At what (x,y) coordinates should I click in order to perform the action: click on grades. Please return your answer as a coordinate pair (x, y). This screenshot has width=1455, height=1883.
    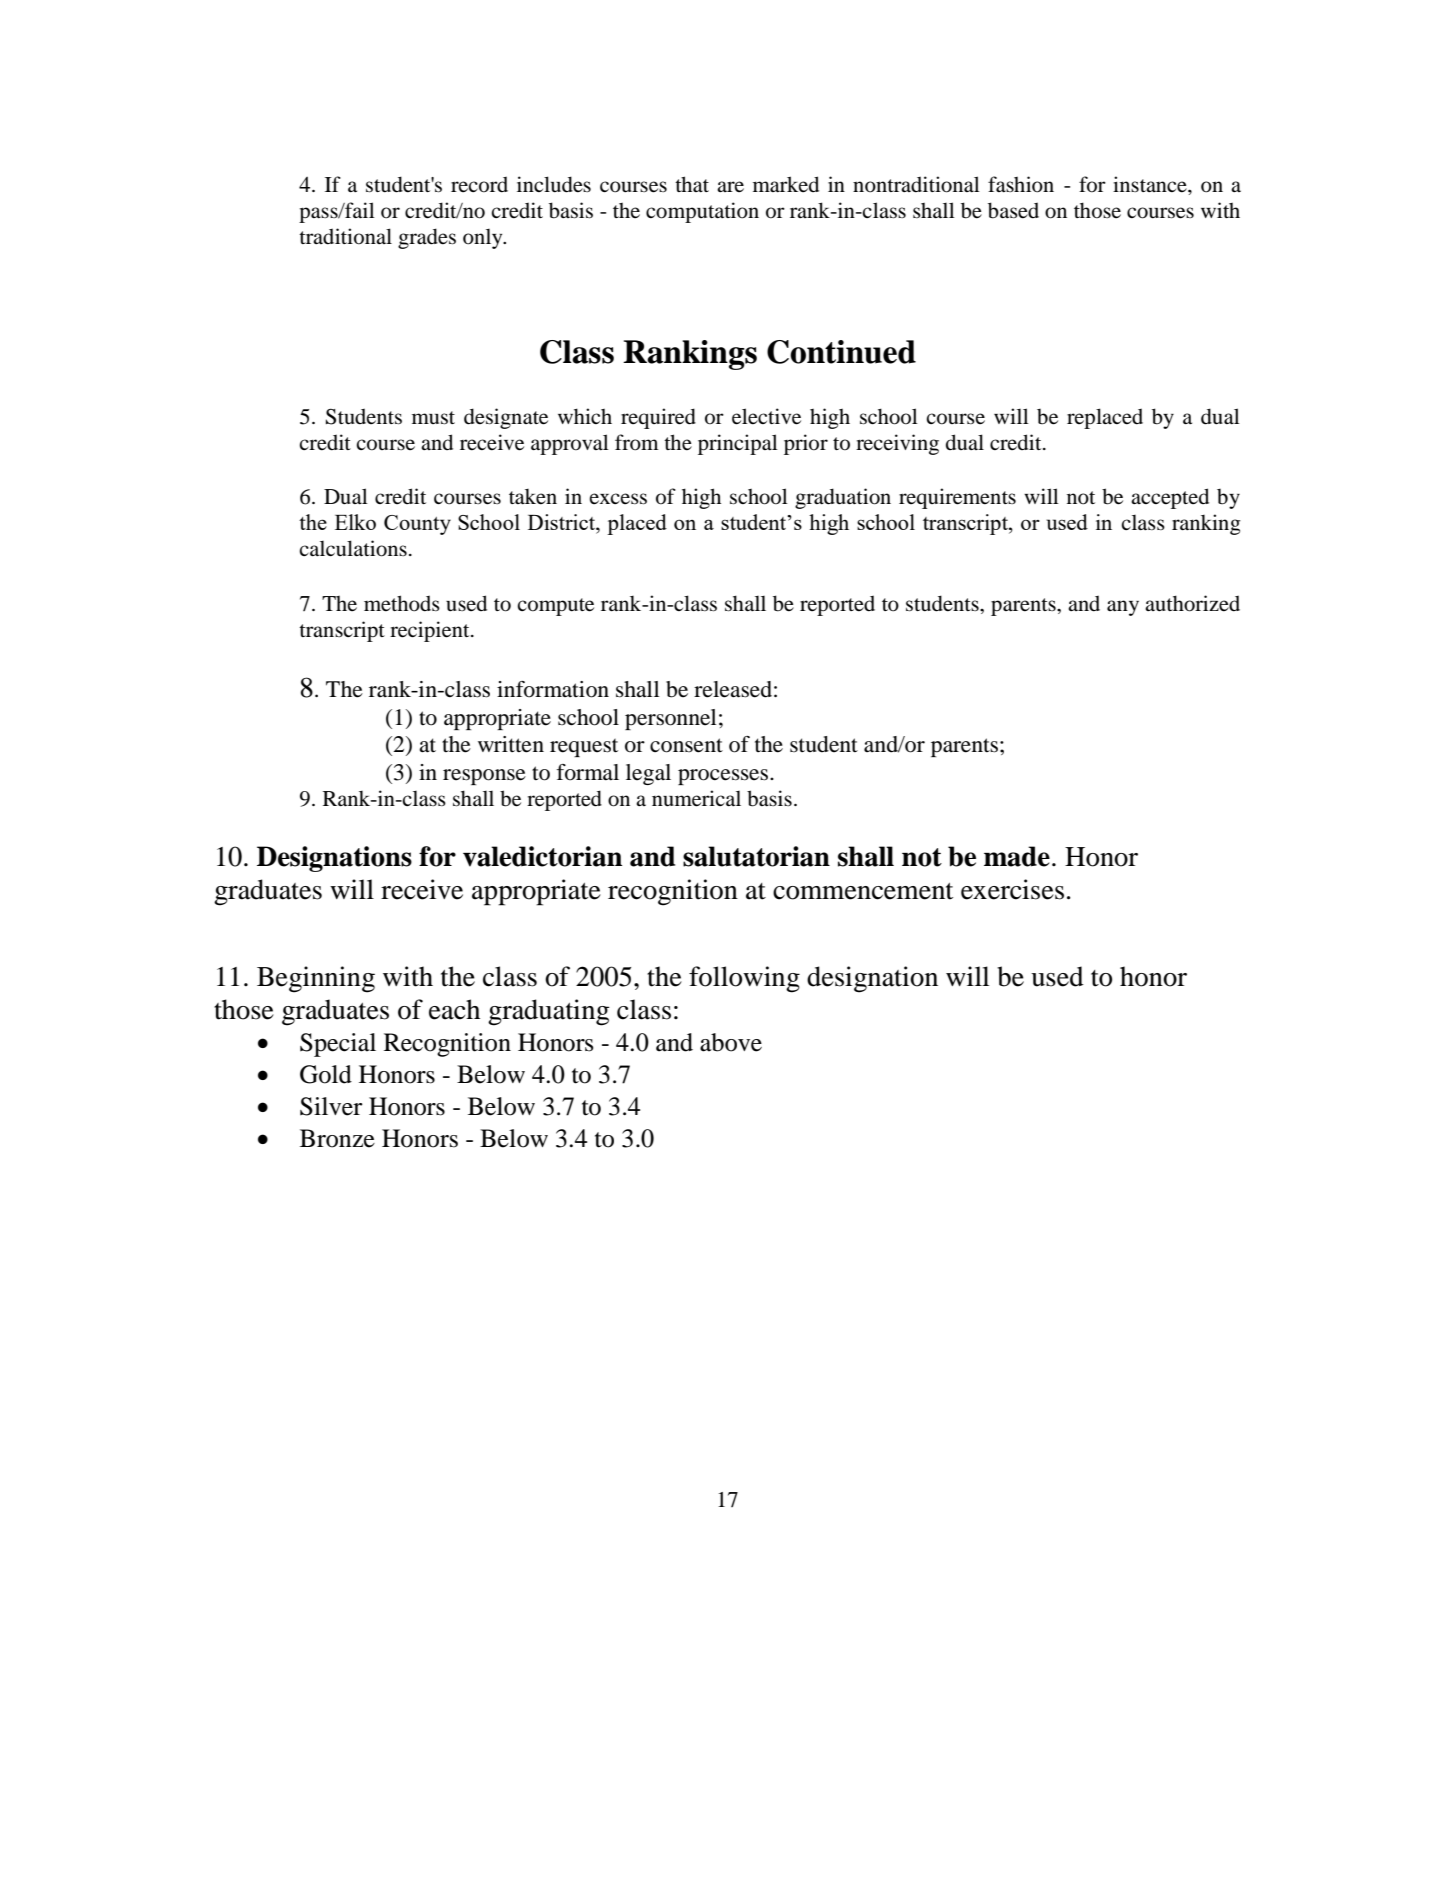
    Looking at the image, I should click on (427, 238).
